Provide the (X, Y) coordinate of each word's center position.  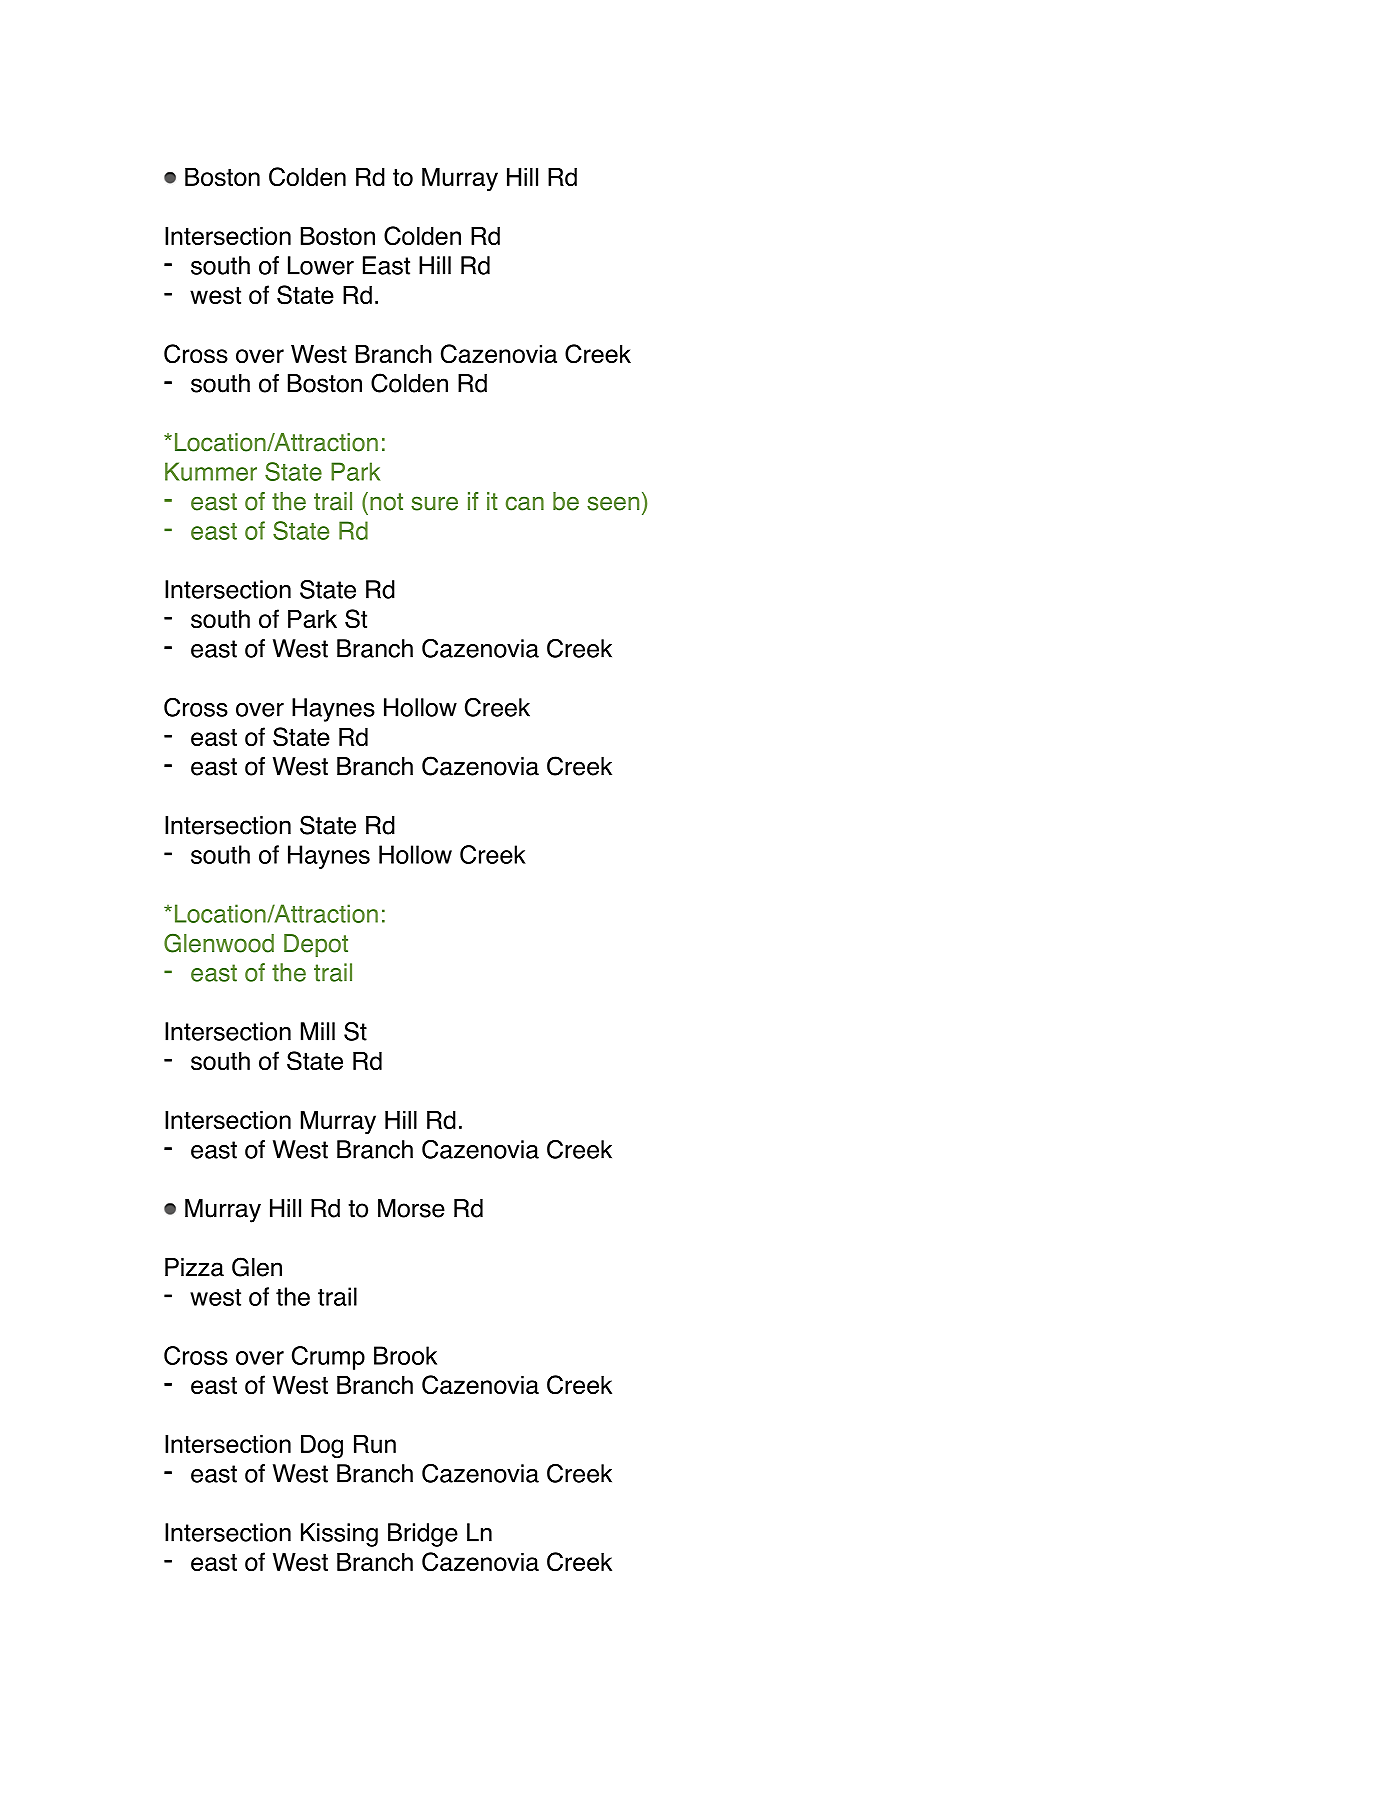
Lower (321, 265)
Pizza (194, 1267)
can (525, 503)
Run (375, 1444)
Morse (411, 1208)
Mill (318, 1031)
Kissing (339, 1535)
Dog (322, 1447)
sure (434, 503)
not (386, 502)
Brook (405, 1355)
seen (613, 503)
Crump (328, 1358)
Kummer (211, 471)
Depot (316, 945)
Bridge (423, 1535)
